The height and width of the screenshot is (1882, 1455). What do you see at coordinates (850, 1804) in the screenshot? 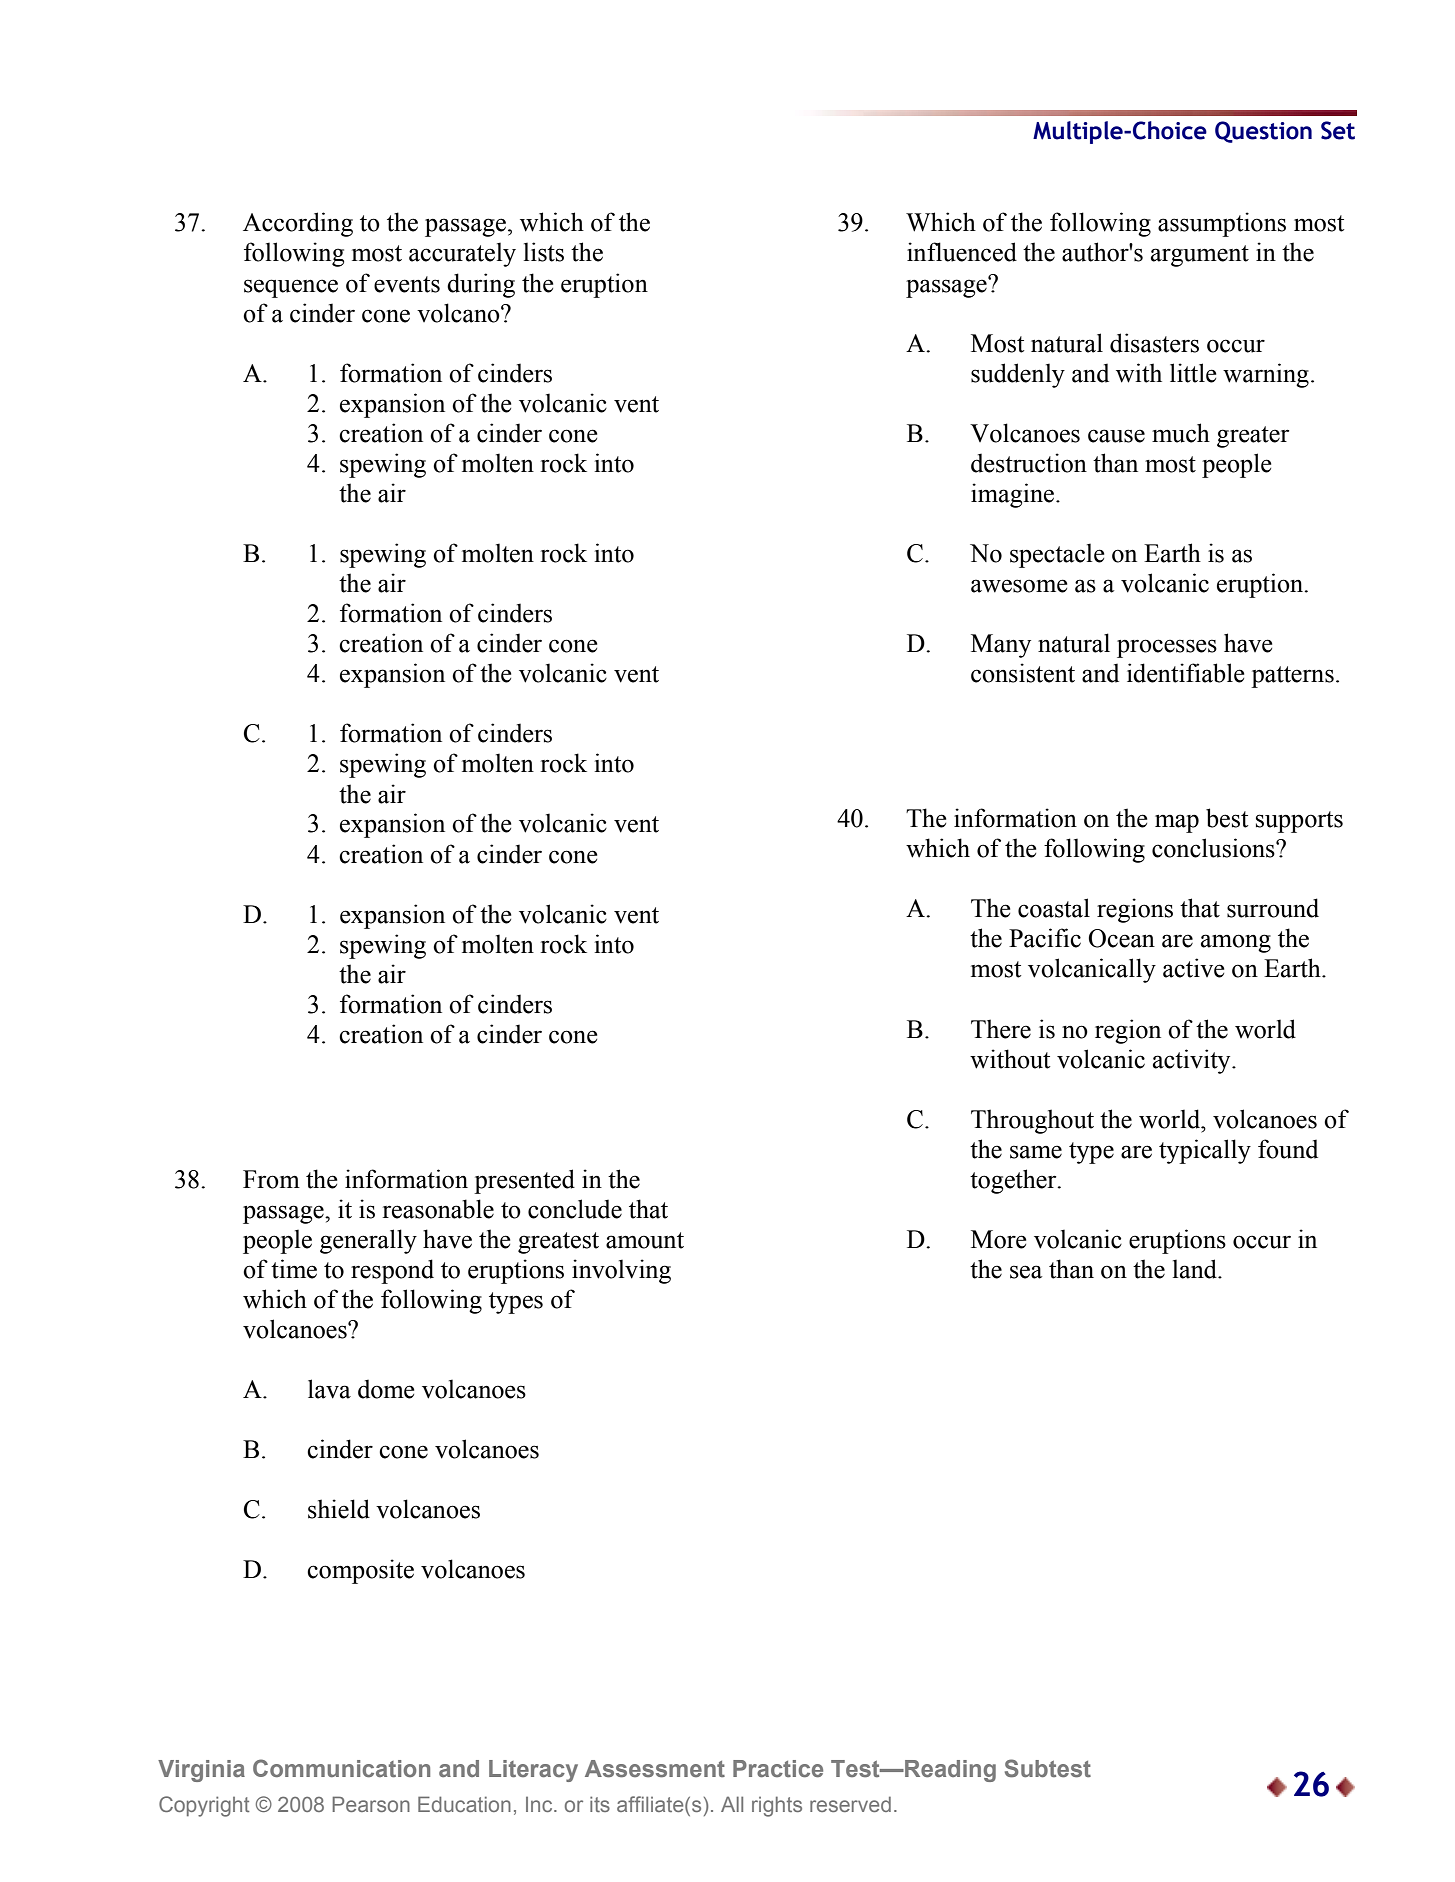
I see `reserved` at bounding box center [850, 1804].
